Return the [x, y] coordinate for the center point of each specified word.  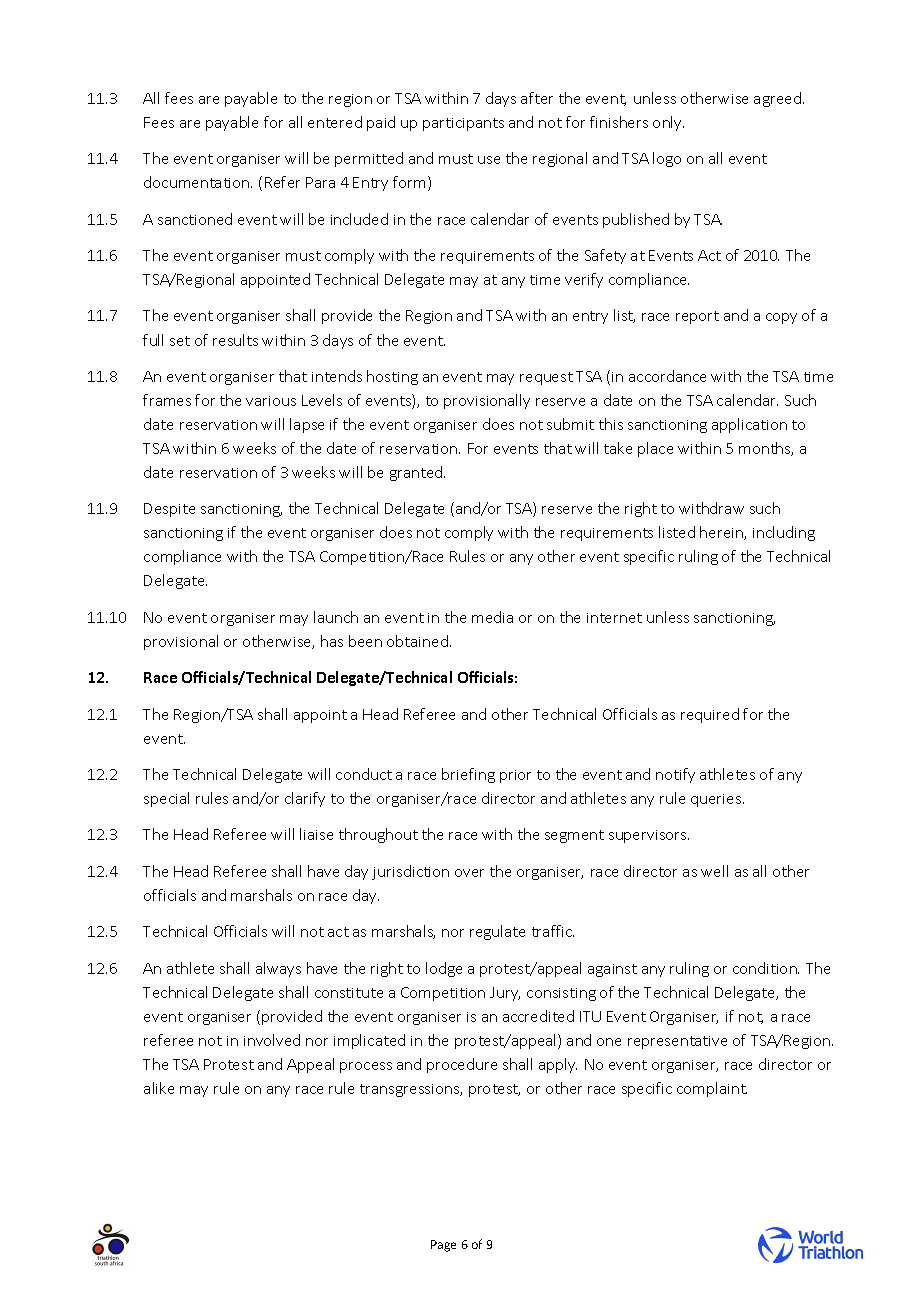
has [332, 641]
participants [463, 124]
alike [159, 1088]
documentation [198, 182]
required [710, 715]
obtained [417, 641]
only [668, 123]
